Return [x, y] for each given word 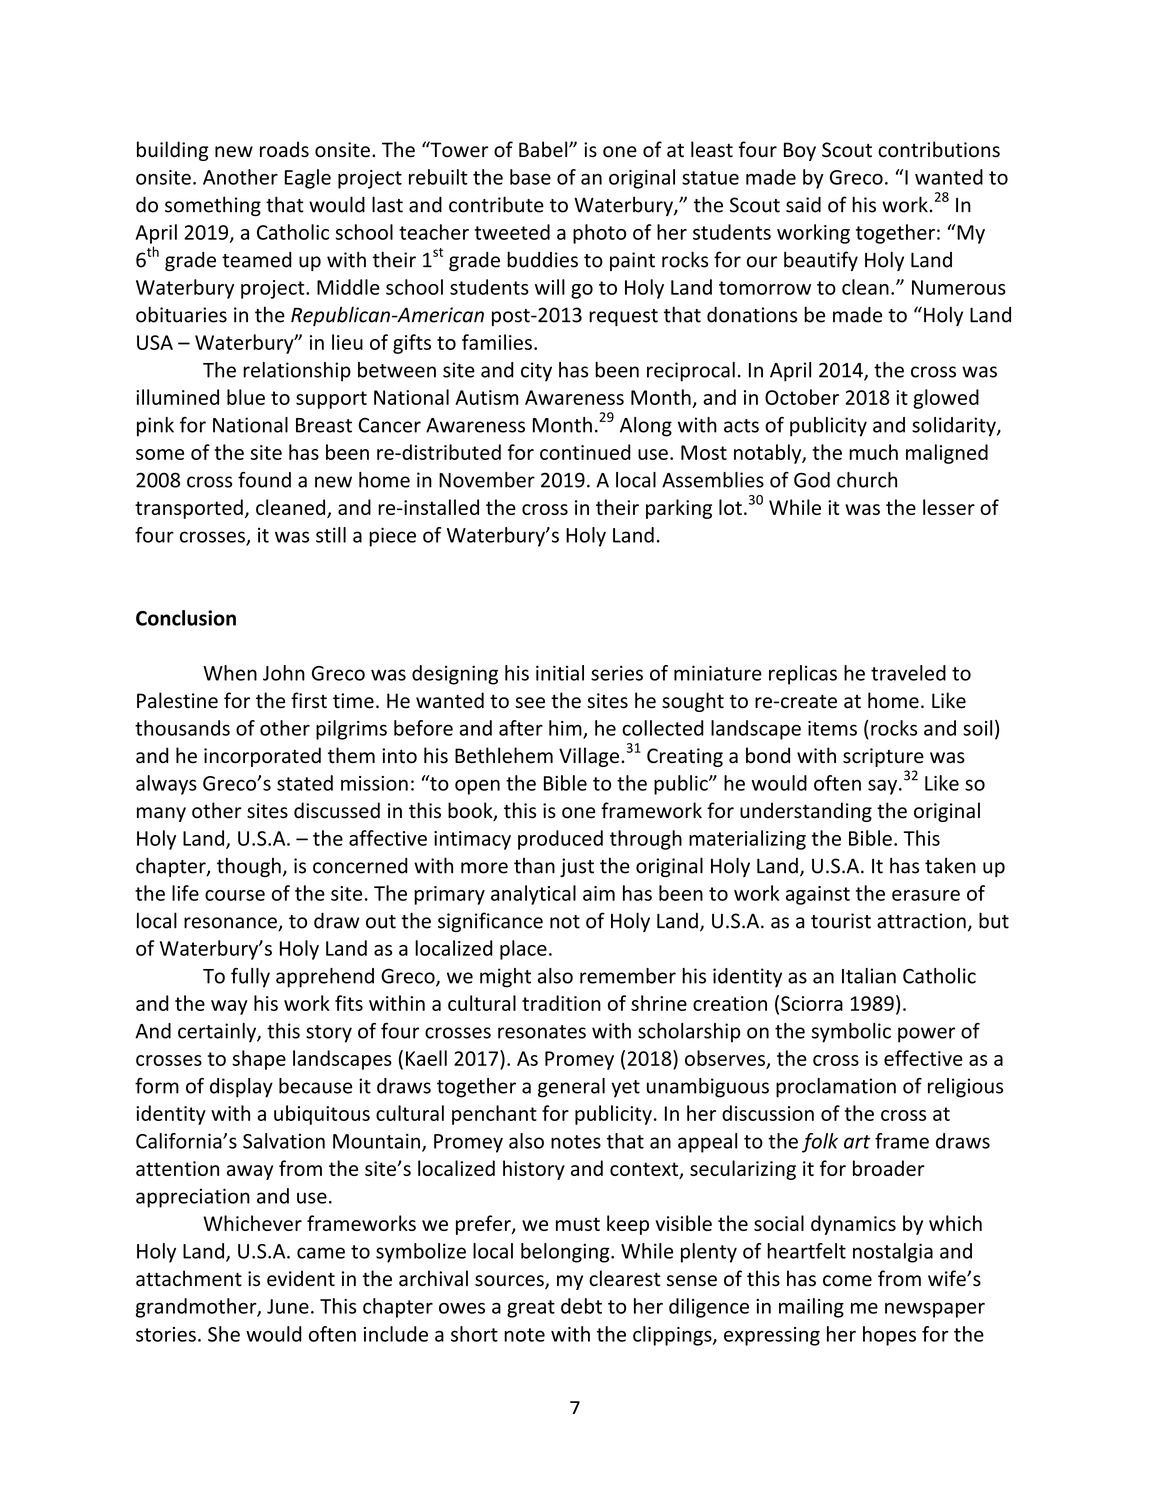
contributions [939, 149]
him [566, 729]
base [530, 177]
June [288, 1306]
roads [284, 149]
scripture [883, 757]
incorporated [262, 757]
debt [581, 1306]
